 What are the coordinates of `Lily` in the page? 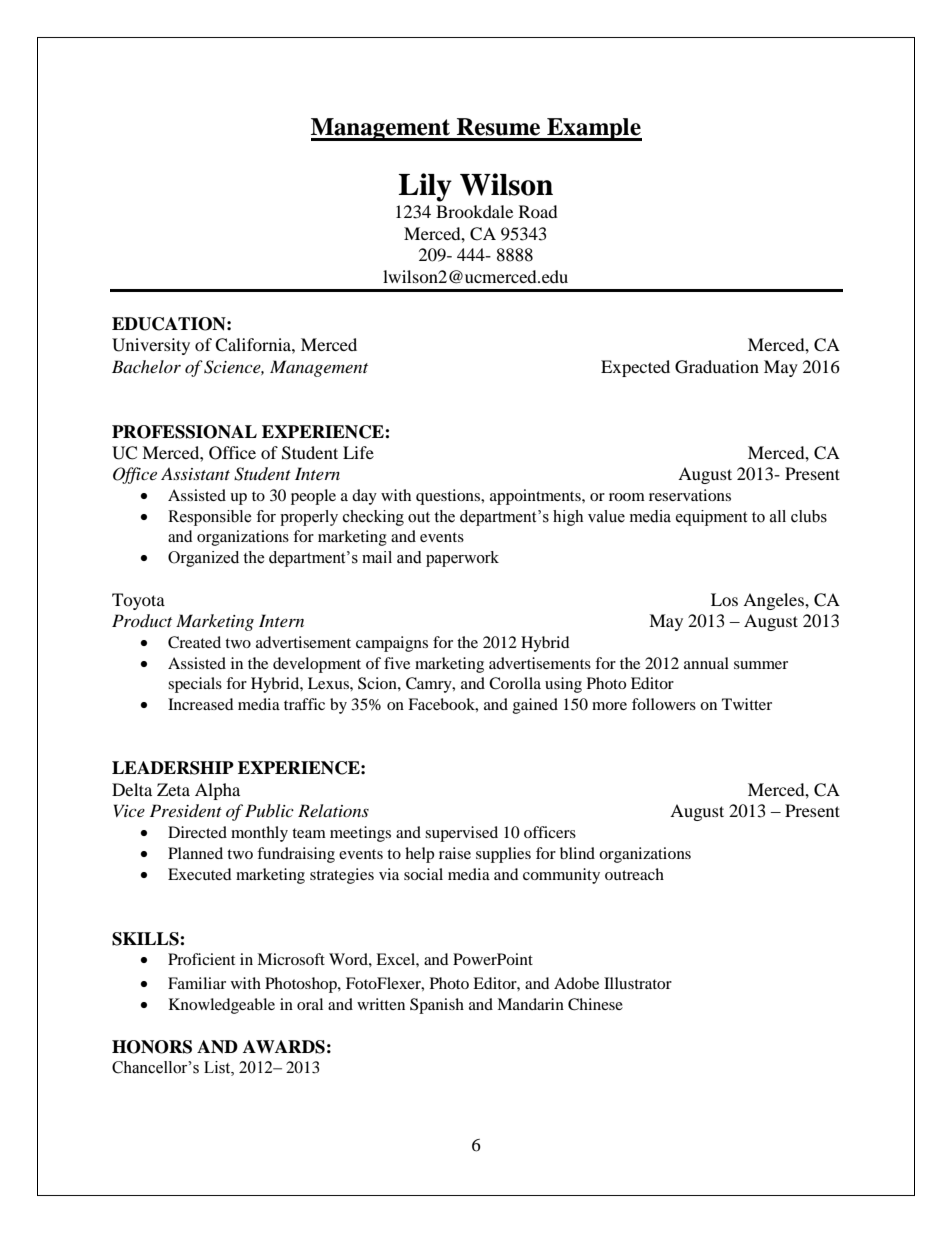 It's located at (425, 187).
